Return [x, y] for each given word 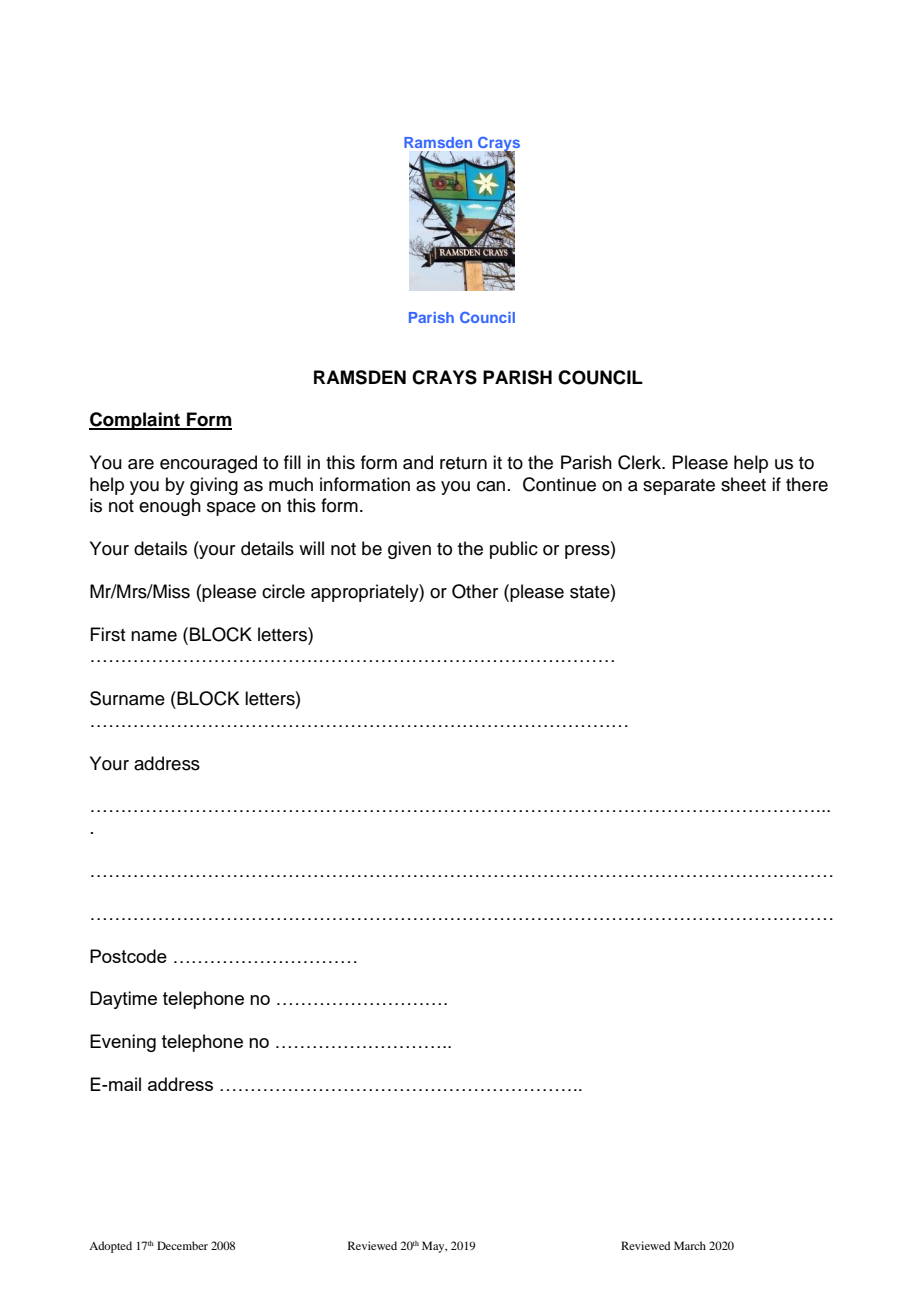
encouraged [208, 464]
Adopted [110, 1247]
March [690, 1245]
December [182, 1245]
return [463, 463]
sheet [743, 484]
